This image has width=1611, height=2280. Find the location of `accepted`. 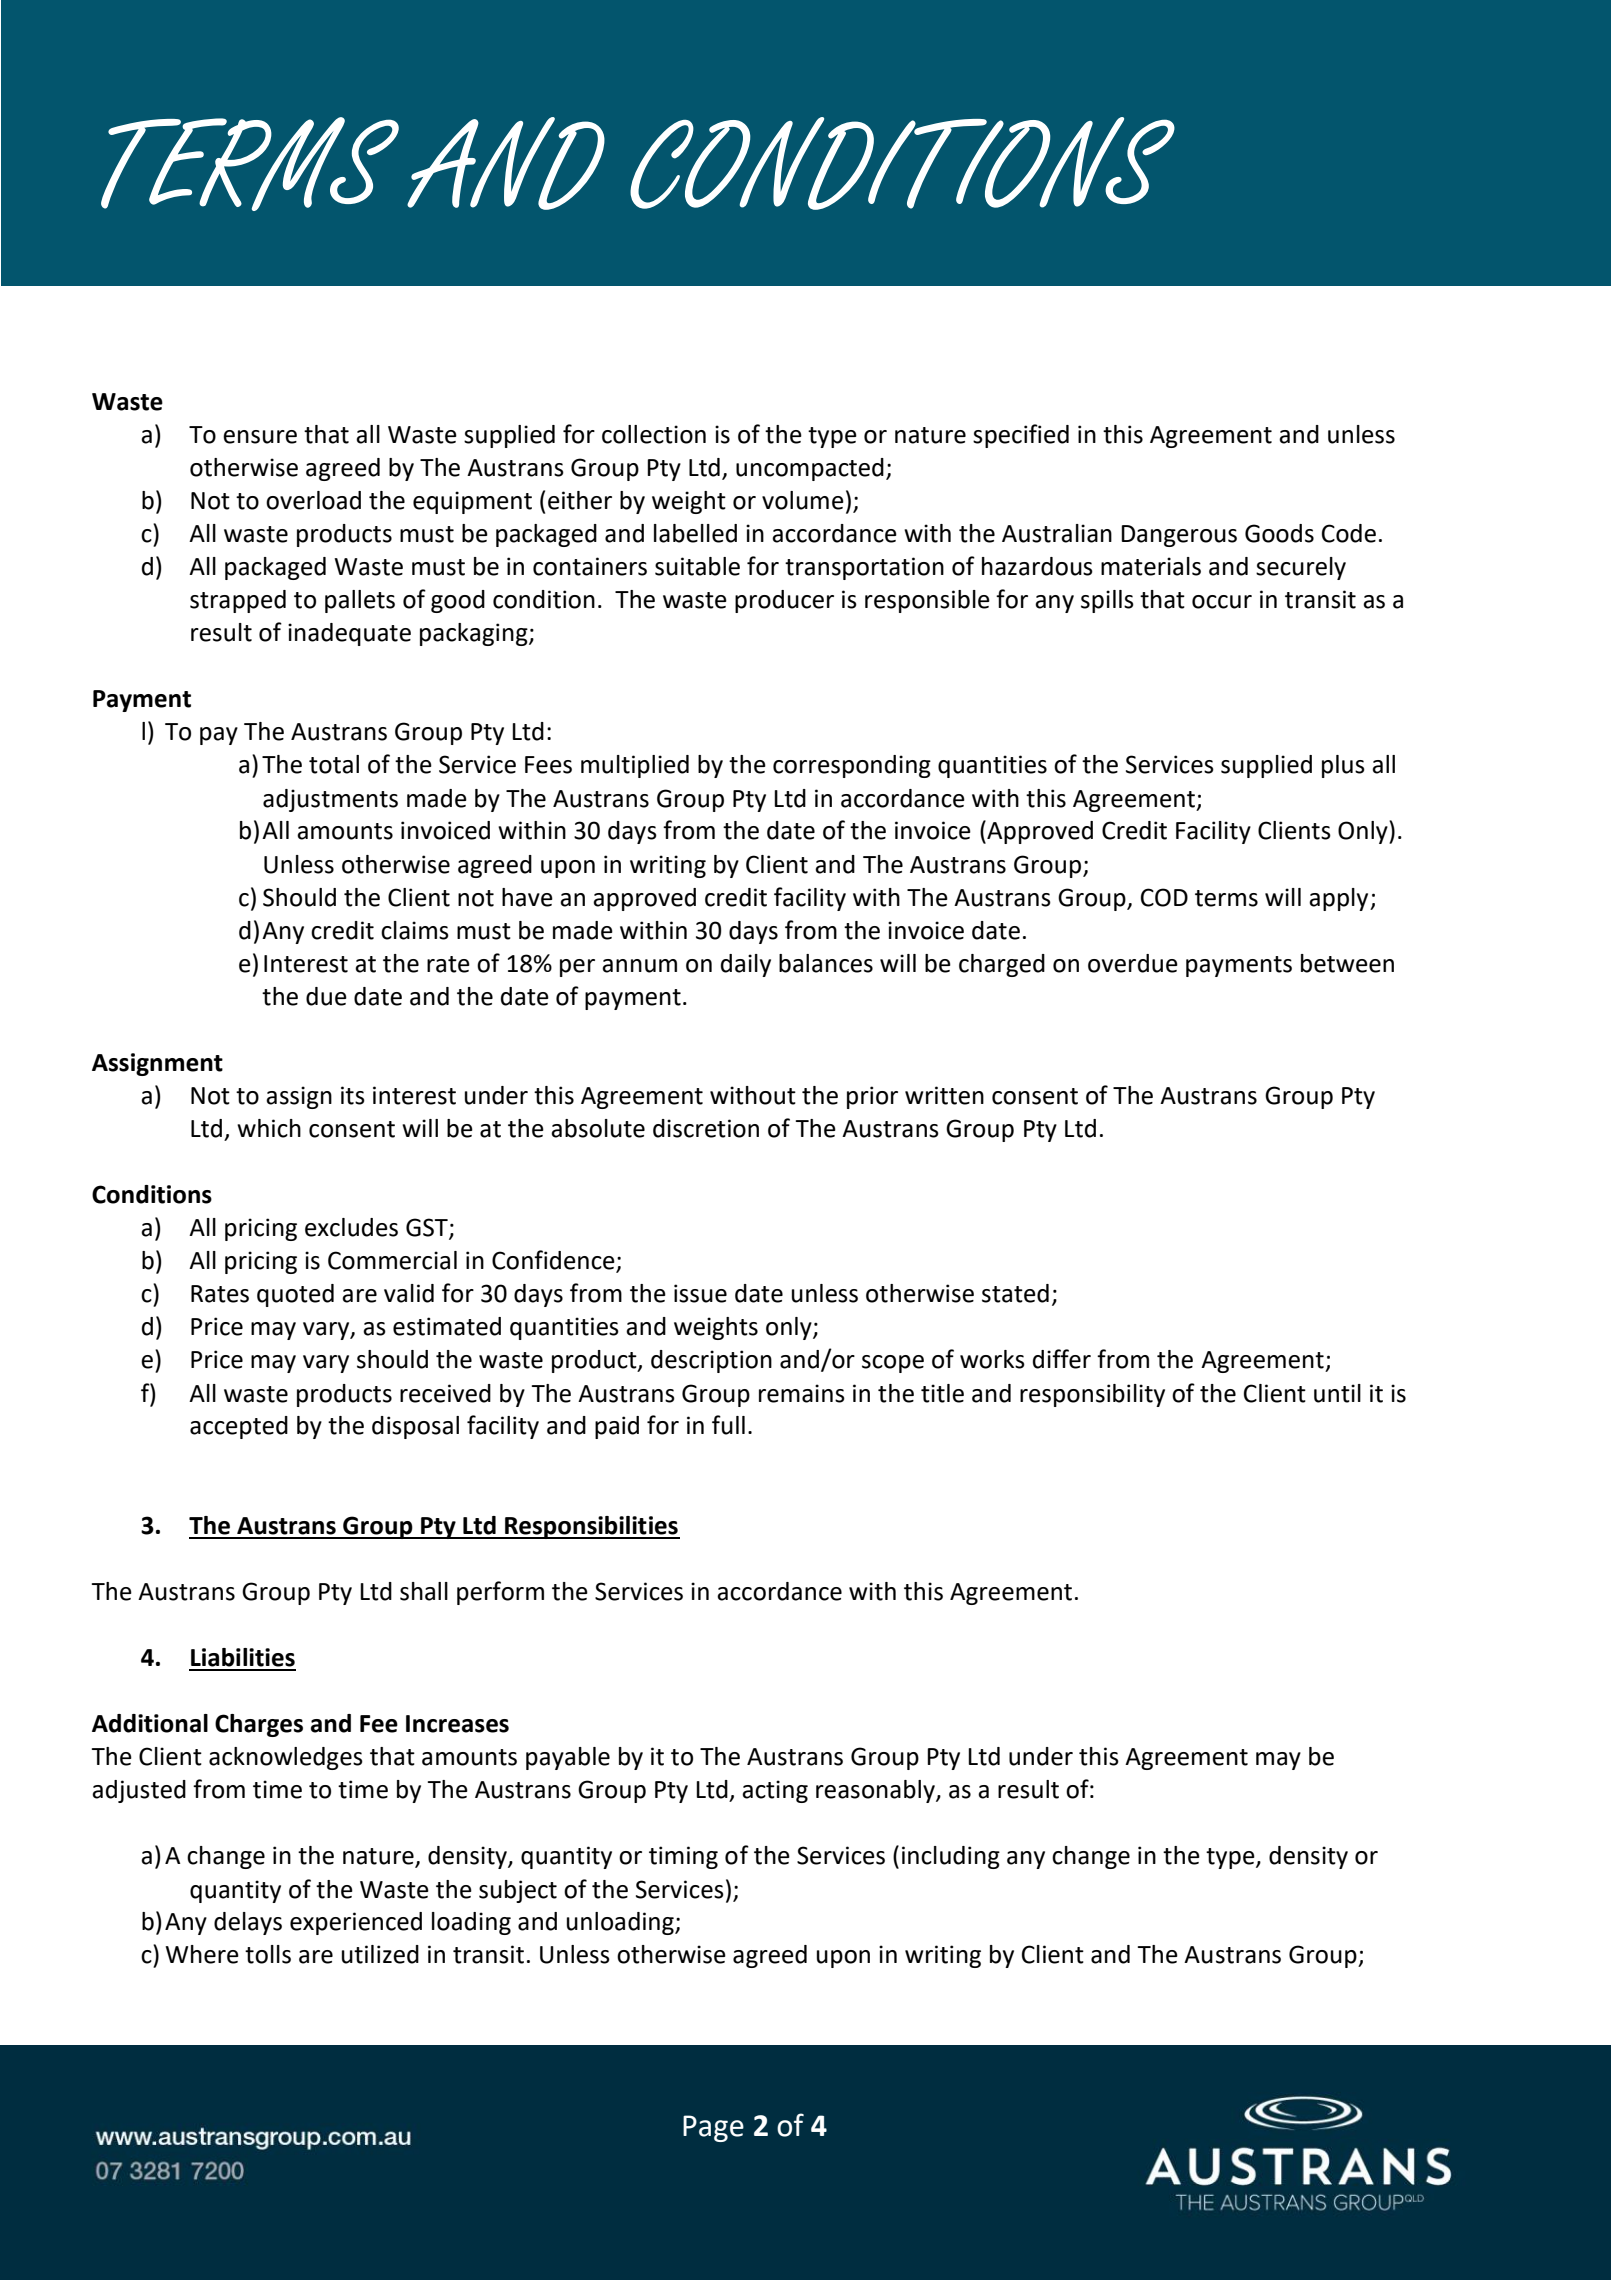

accepted is located at coordinates (239, 1427).
